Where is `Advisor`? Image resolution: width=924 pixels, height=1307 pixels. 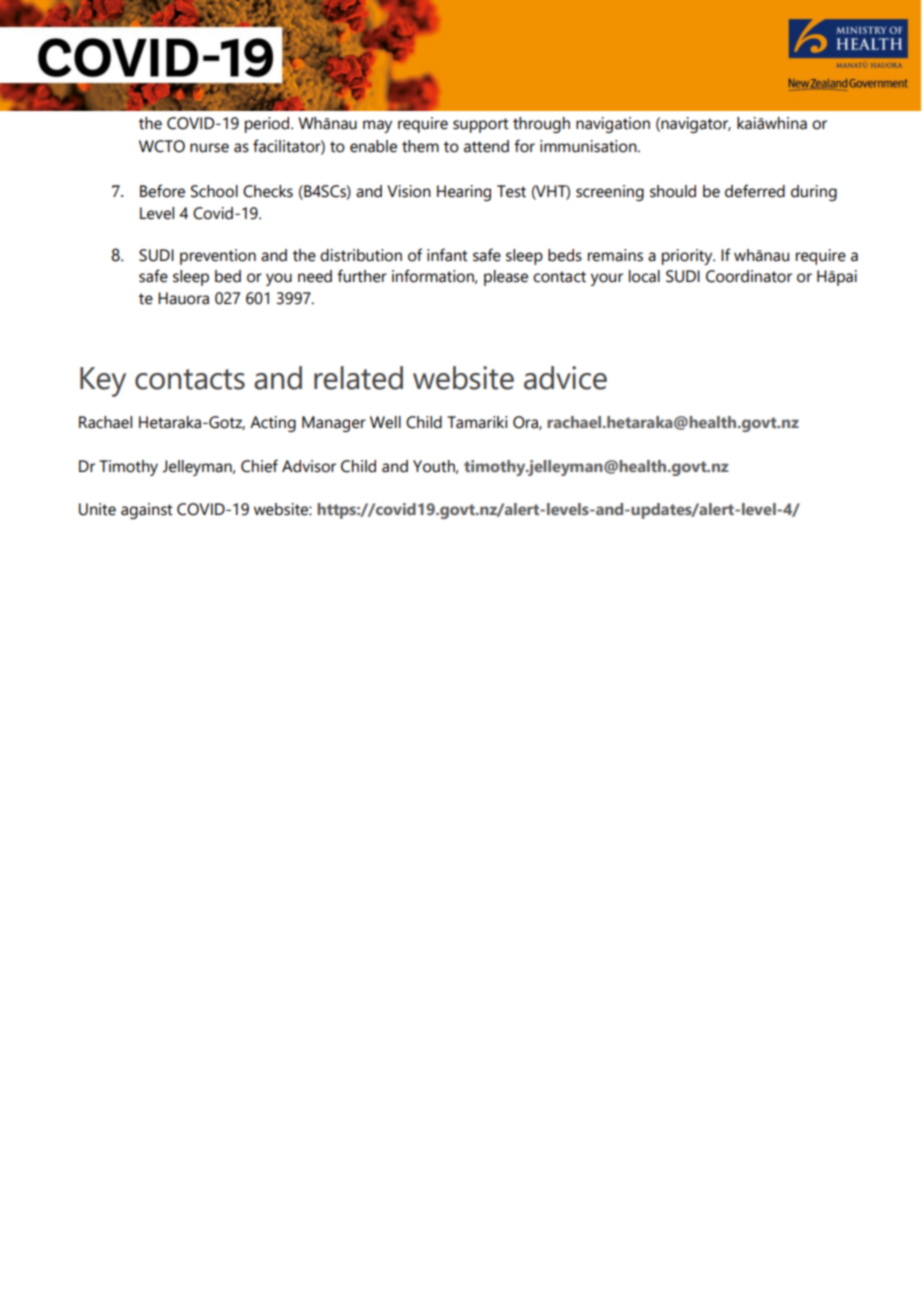 Advisor is located at coordinates (309, 466).
